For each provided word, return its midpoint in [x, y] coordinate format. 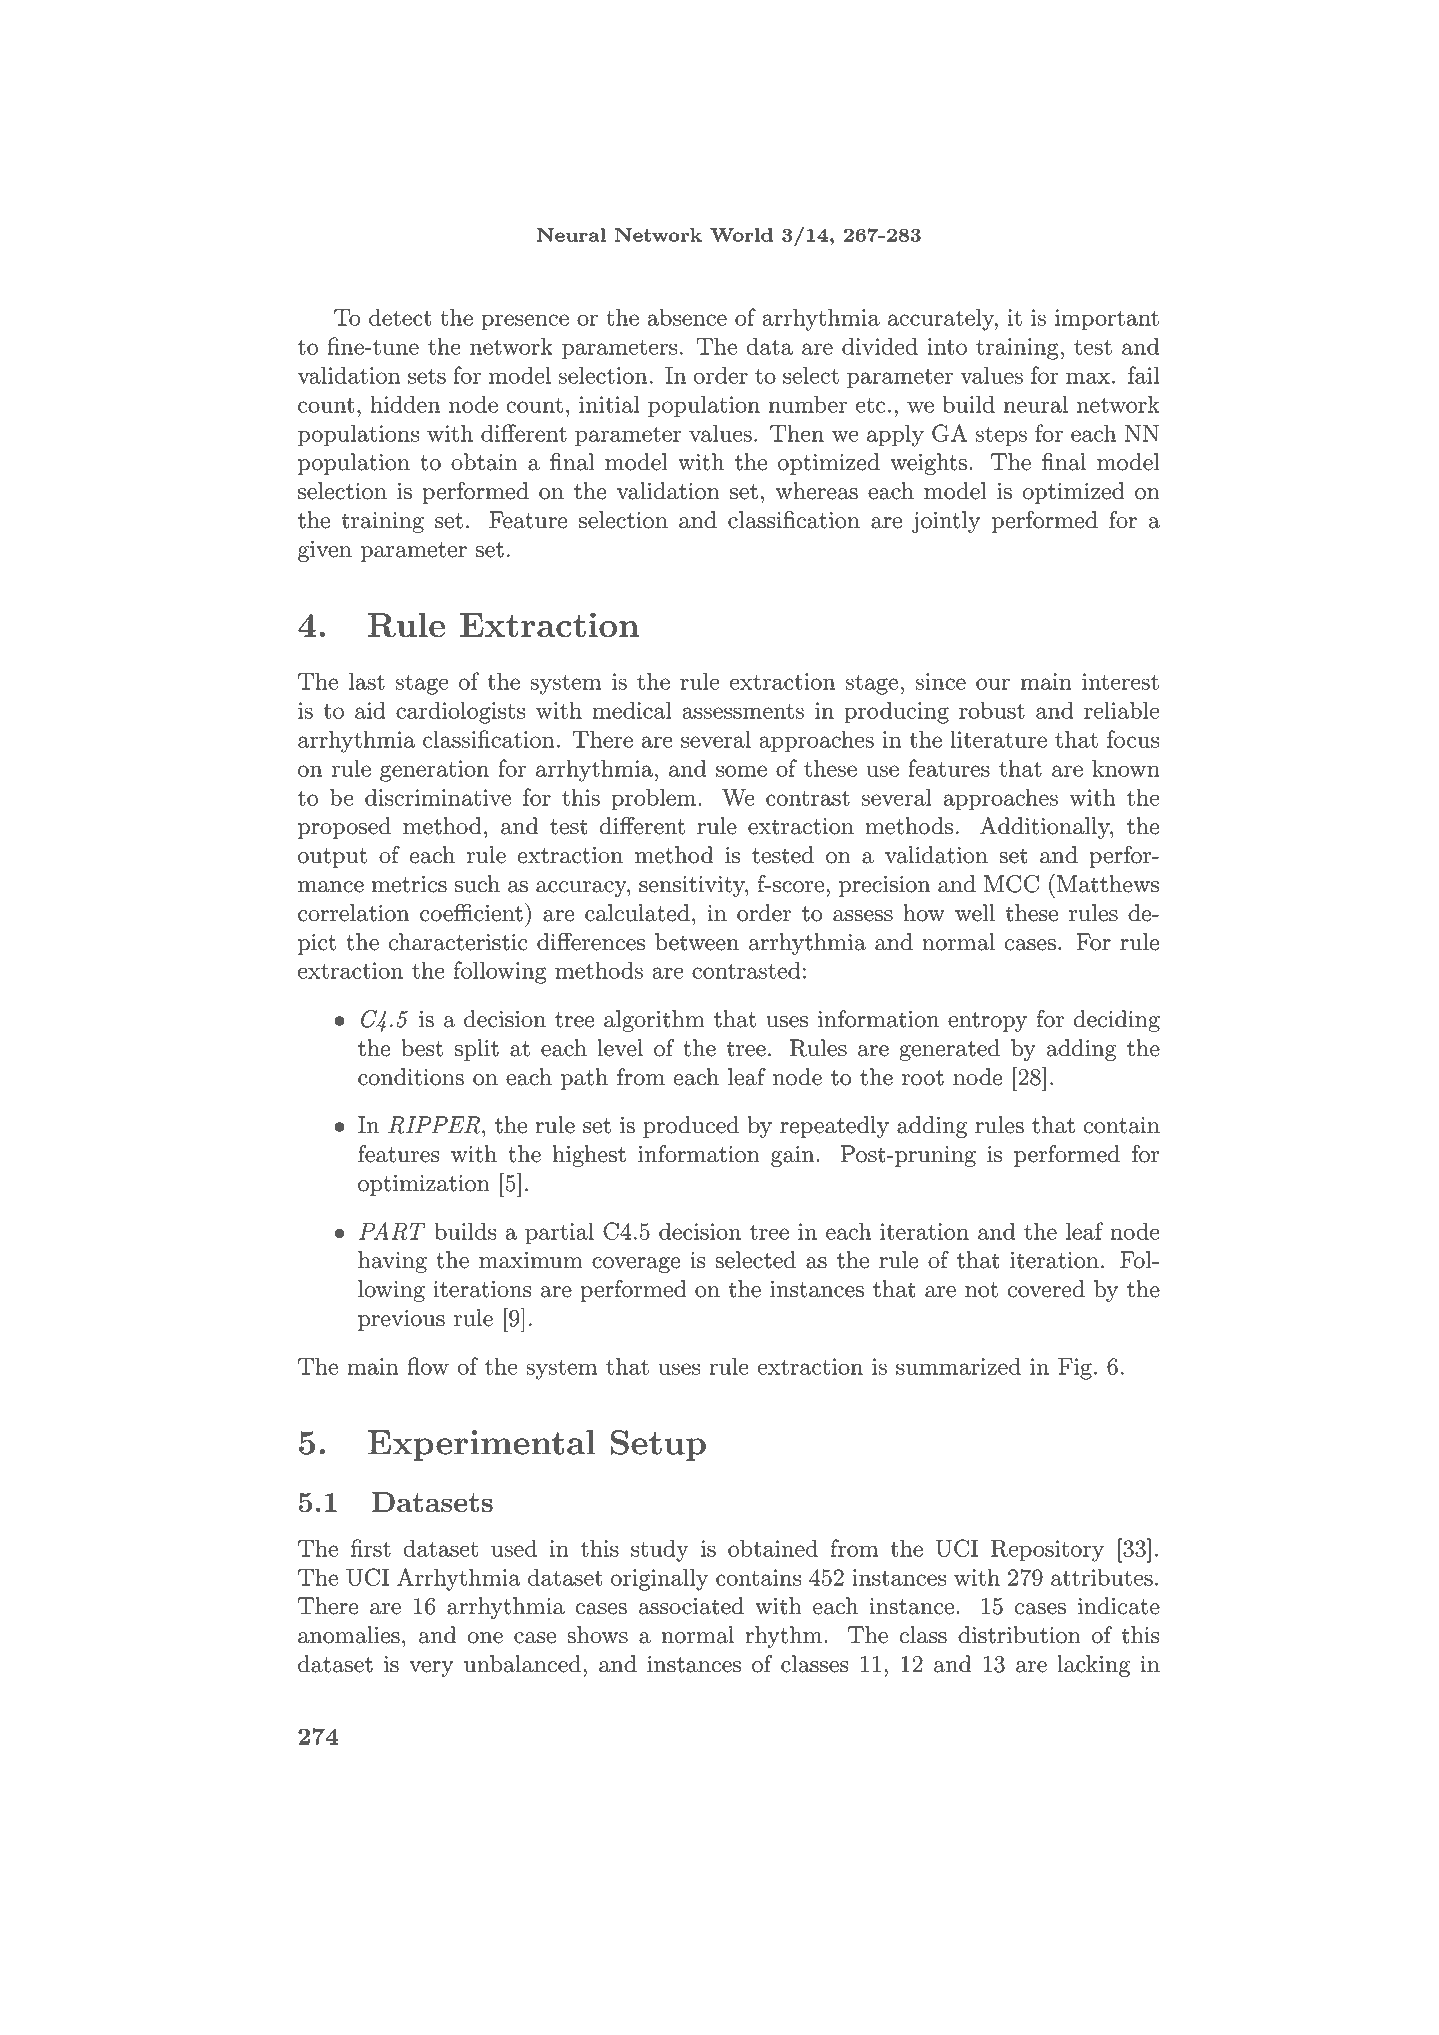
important [1107, 320]
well [975, 913]
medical [632, 710]
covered [1046, 1289]
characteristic [458, 942]
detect [400, 317]
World [741, 235]
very [431, 1669]
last [367, 681]
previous [401, 1320]
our [993, 684]
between [697, 942]
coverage [636, 1265]
